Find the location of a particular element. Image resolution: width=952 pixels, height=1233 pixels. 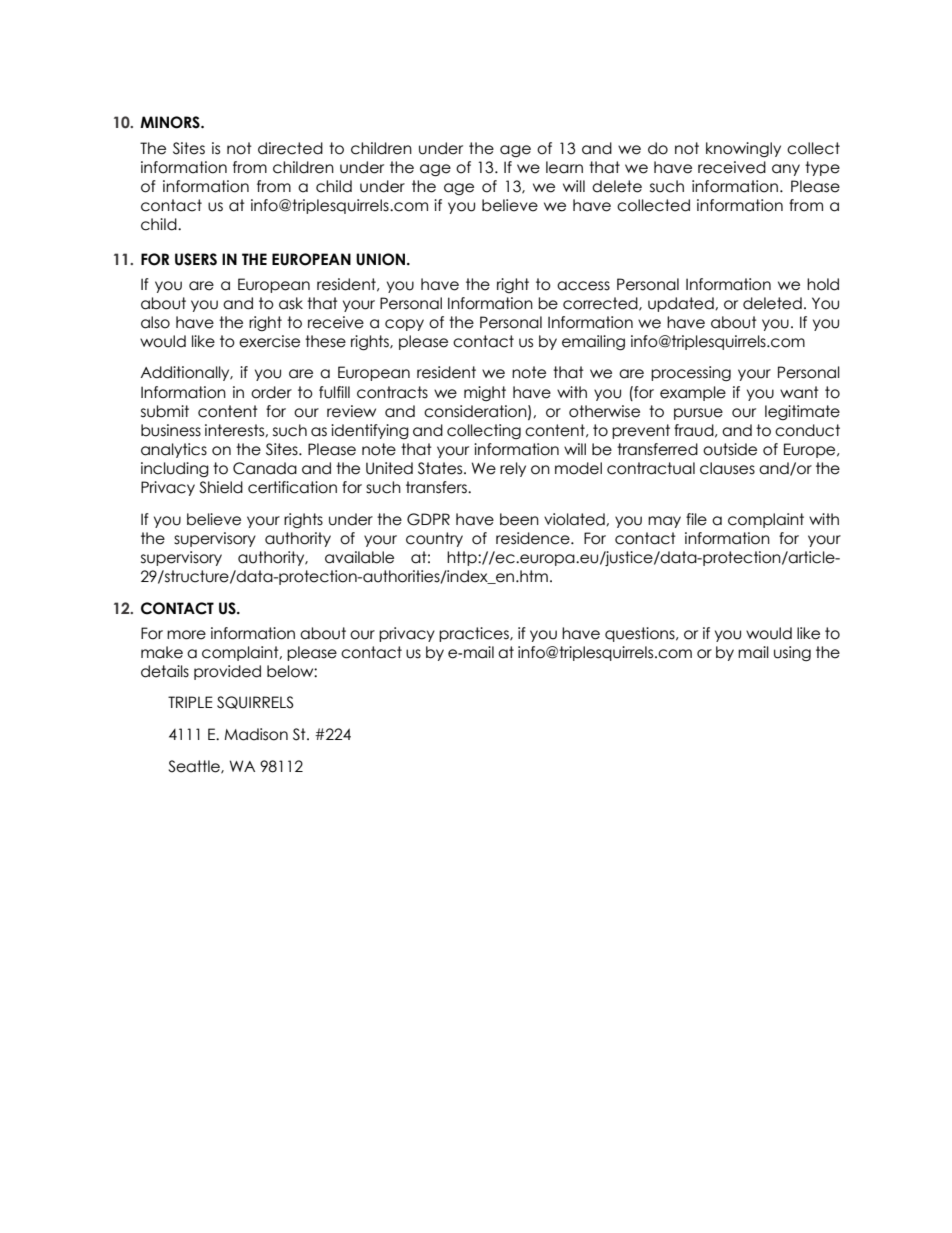

Shield is located at coordinates (221, 487).
